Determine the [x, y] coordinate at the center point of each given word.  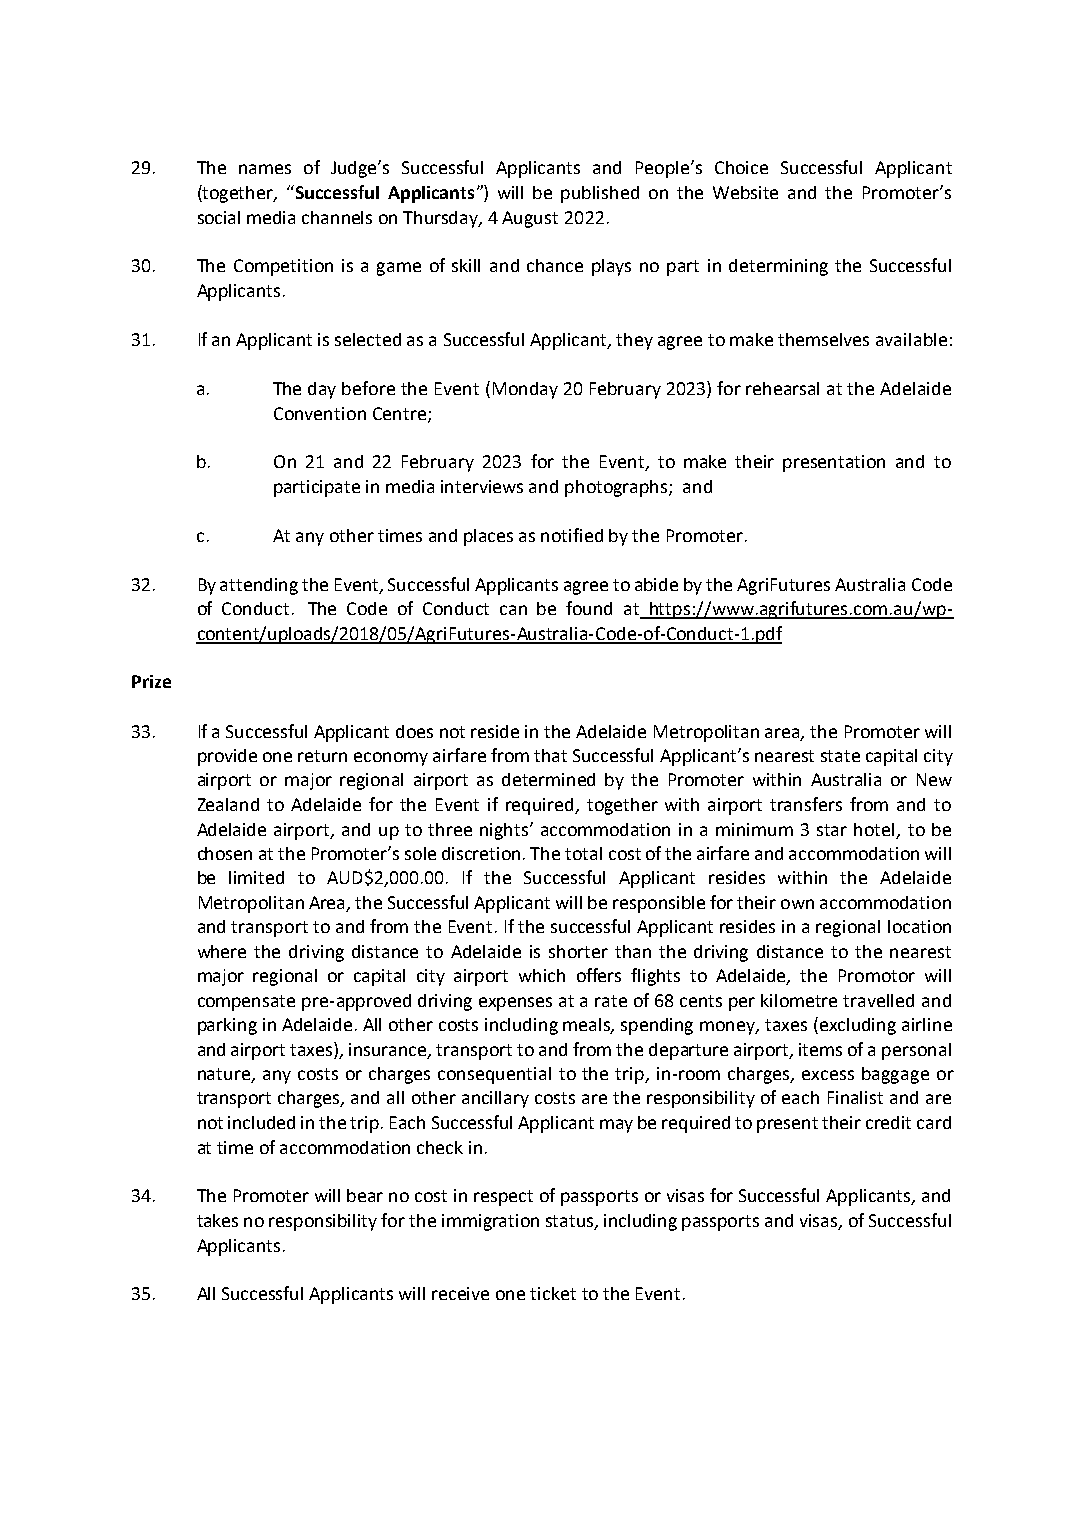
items [820, 1049]
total [583, 853]
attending [259, 586]
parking [227, 1026]
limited [256, 877]
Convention [320, 413]
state [840, 756]
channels [337, 217]
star [832, 830]
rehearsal [782, 388]
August [530, 219]
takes [217, 1220]
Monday [525, 390]
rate [611, 1001]
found [589, 608]
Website [745, 192]
